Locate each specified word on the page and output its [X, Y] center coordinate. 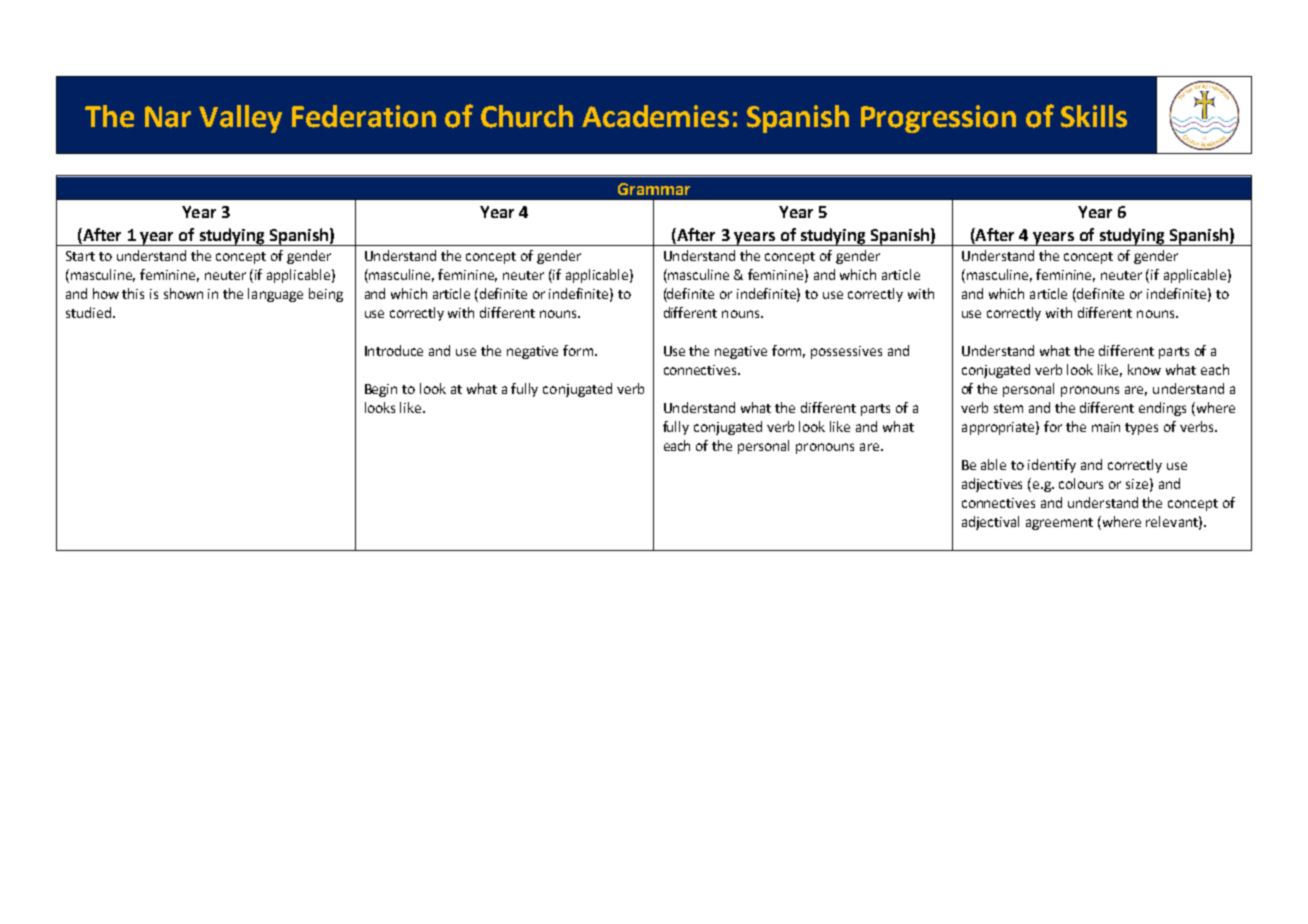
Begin [381, 390]
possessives [846, 352]
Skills [1094, 116]
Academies [655, 116]
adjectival [990, 523]
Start [80, 256]
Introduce [394, 350]
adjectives [992, 485]
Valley [240, 119]
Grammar [654, 189]
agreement [1059, 524]
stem [1008, 408]
